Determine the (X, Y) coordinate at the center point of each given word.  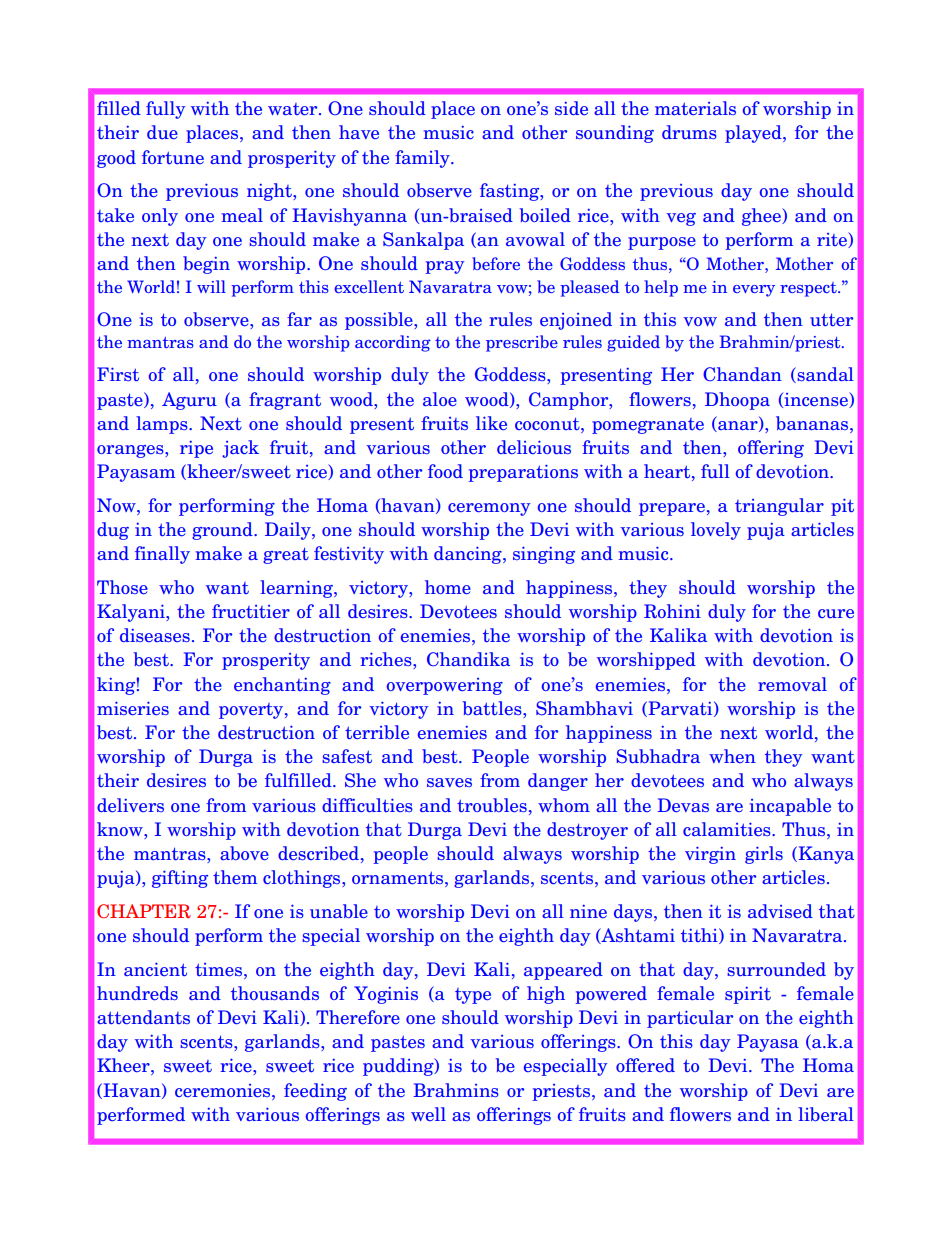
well (428, 1114)
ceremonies (224, 1090)
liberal (826, 1114)
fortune (173, 157)
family (423, 159)
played (754, 134)
